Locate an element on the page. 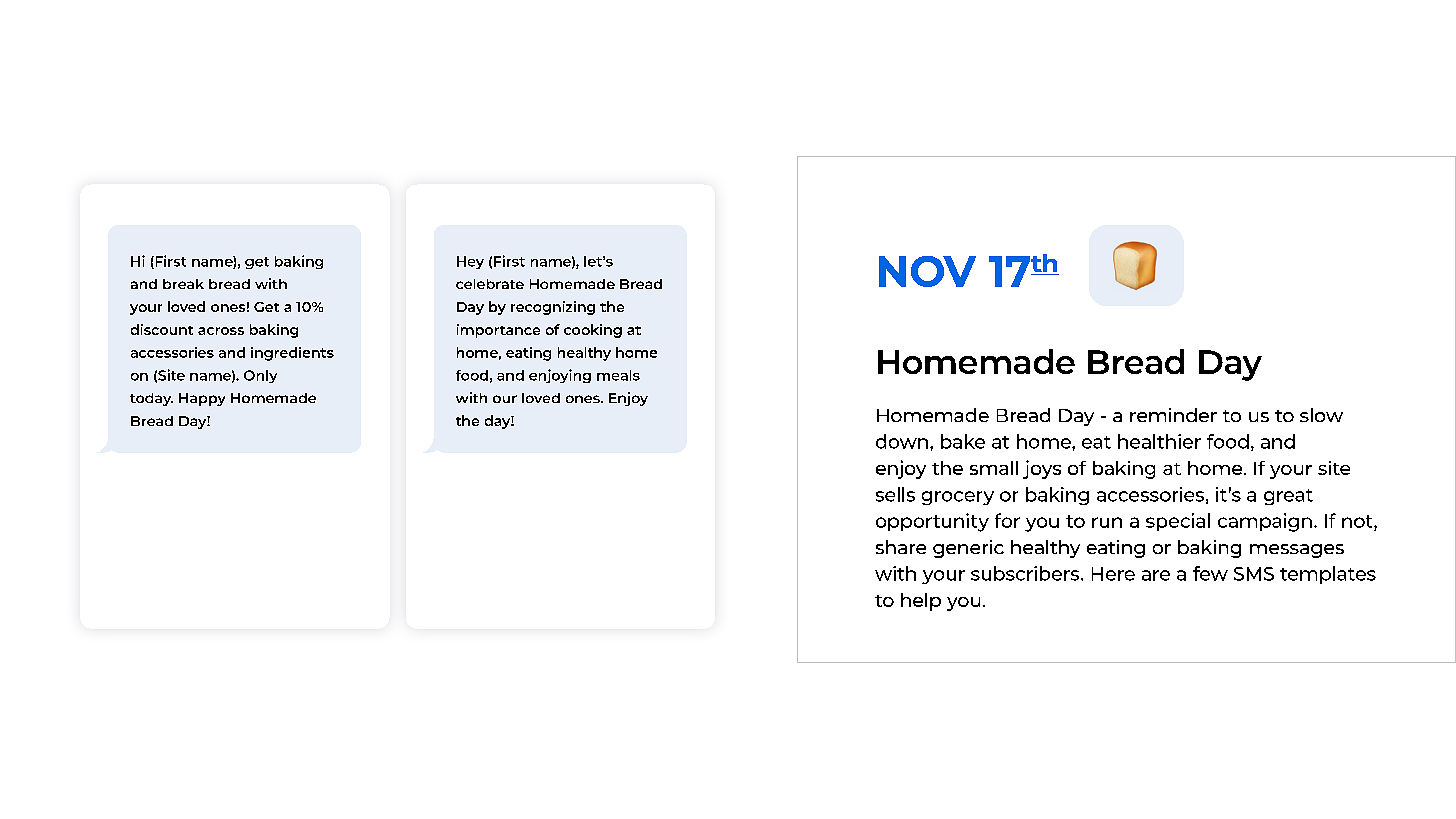 This document has width=1456, height=819. healthier is located at coordinates (1159, 441).
